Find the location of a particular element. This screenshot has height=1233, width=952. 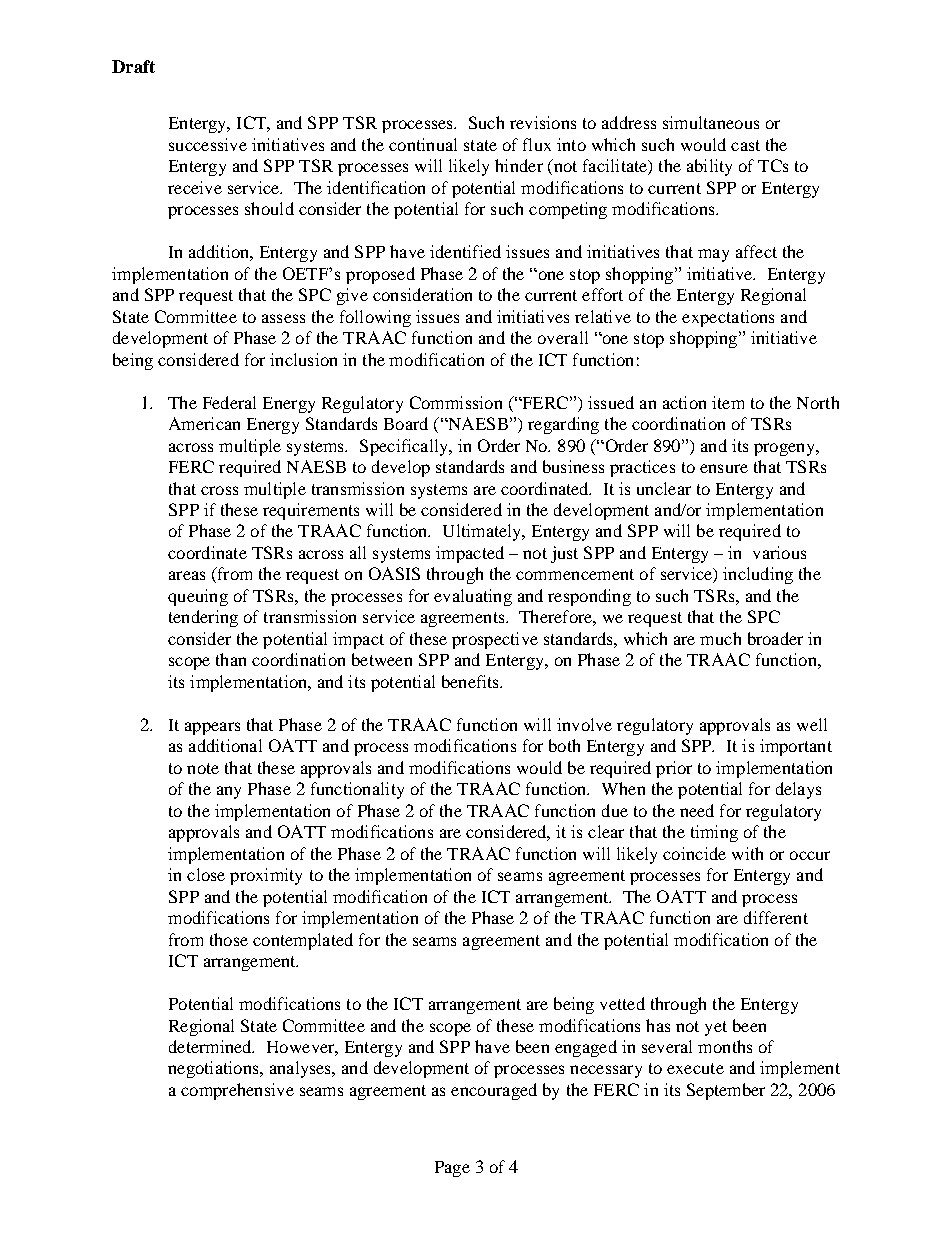

Federal is located at coordinates (229, 402).
